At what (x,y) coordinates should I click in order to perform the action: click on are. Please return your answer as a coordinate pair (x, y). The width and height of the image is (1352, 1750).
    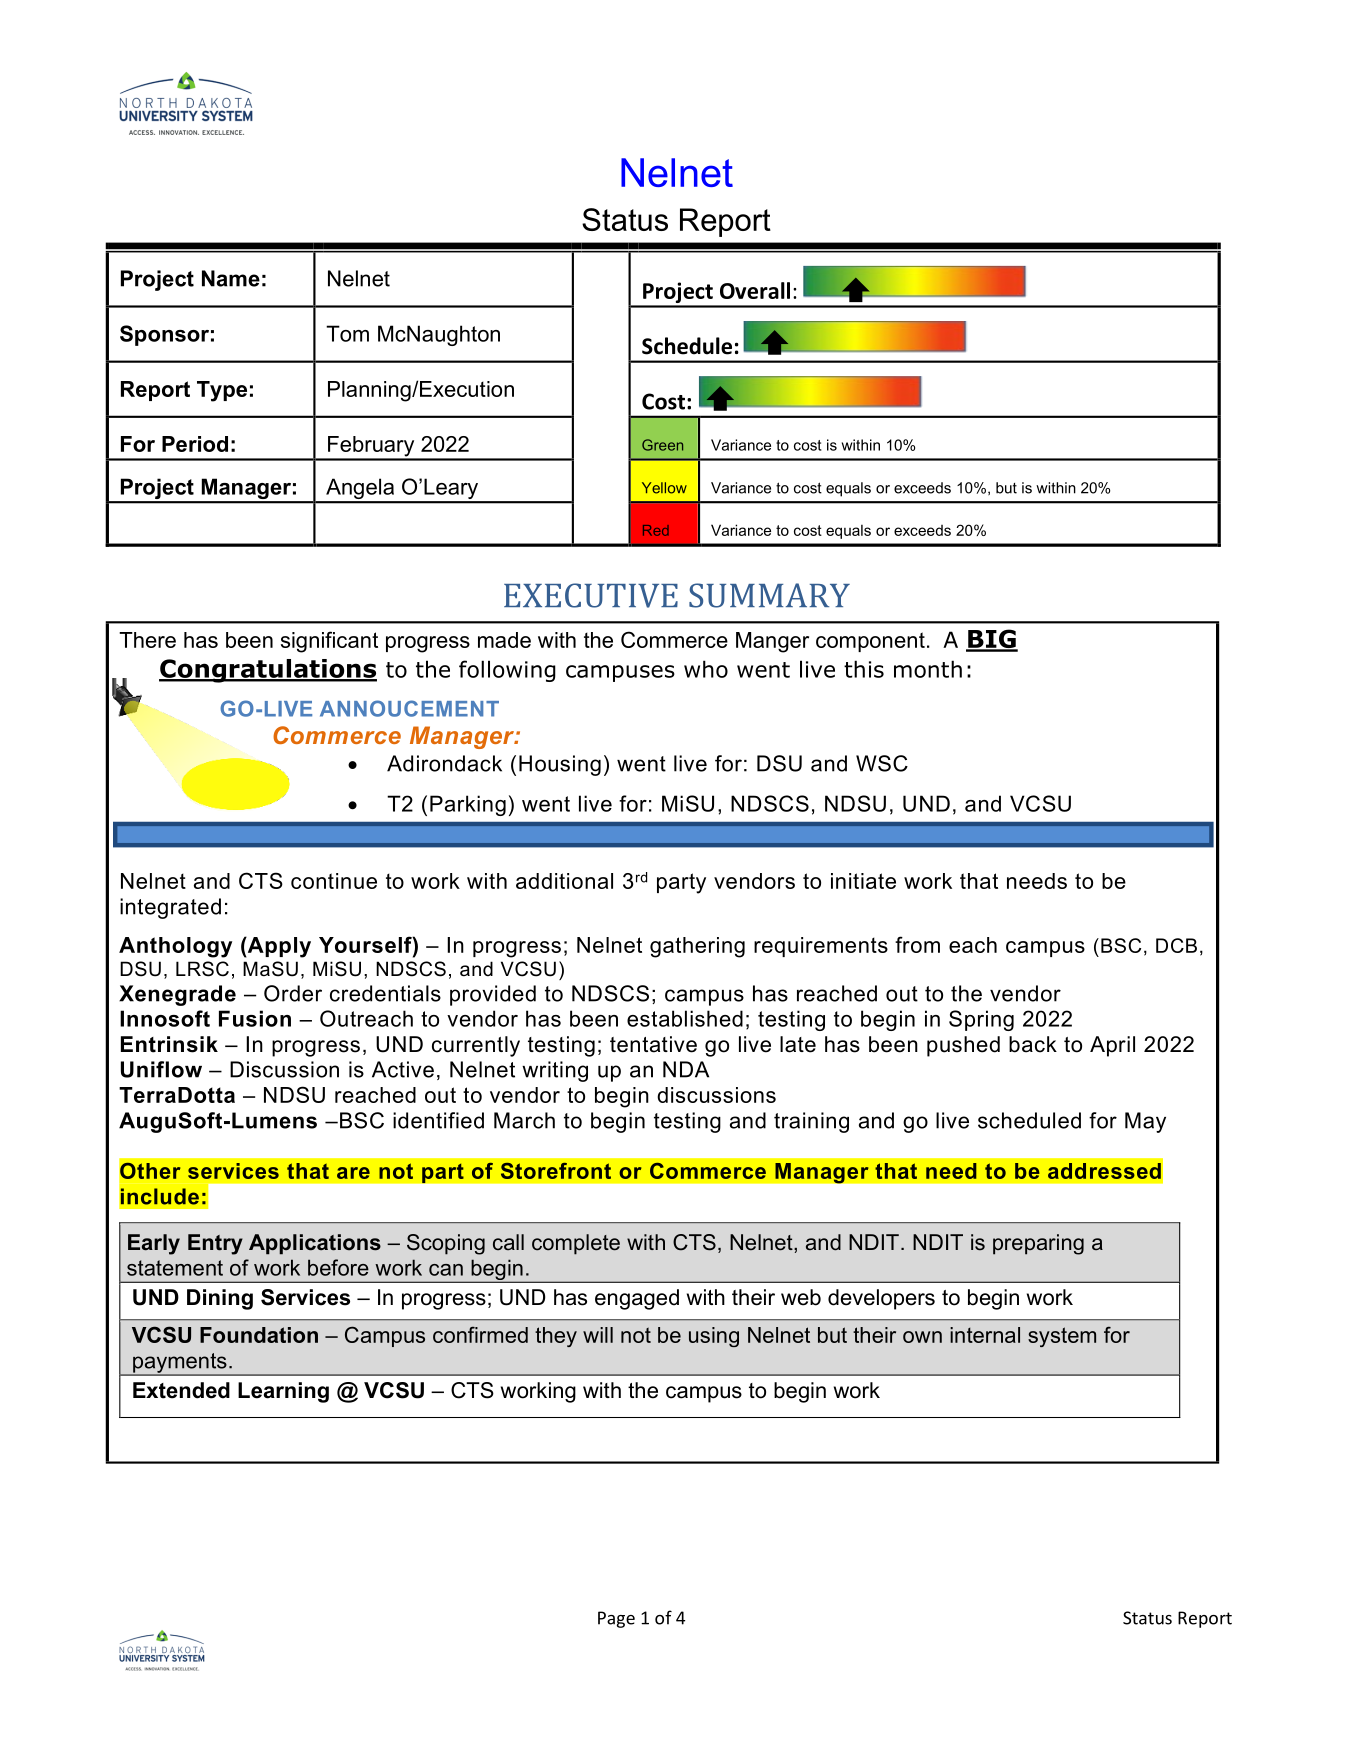
    Looking at the image, I should click on (353, 1173).
